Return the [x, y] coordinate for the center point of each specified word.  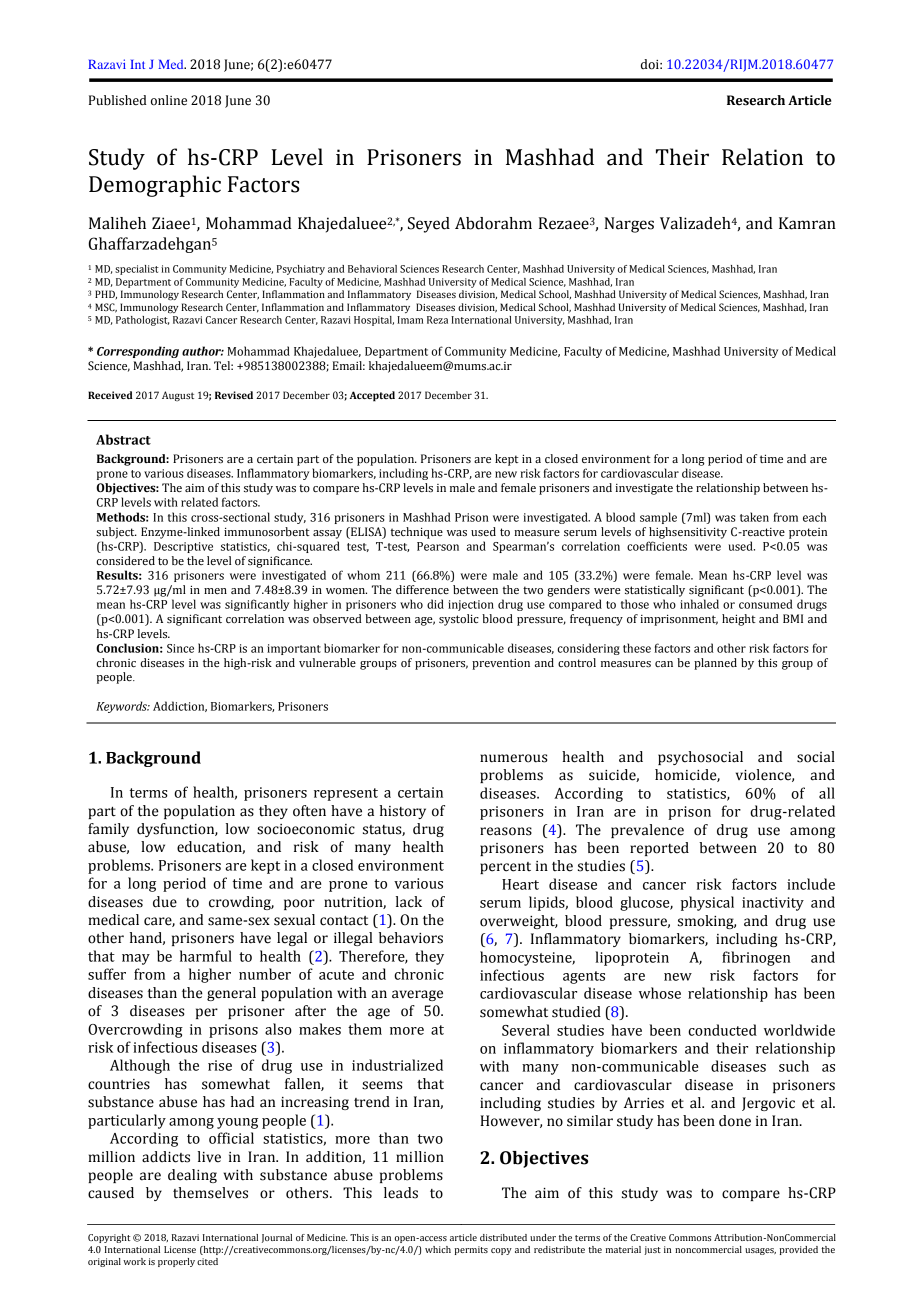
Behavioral [372, 269]
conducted [722, 1030]
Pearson [438, 546]
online [169, 100]
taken [754, 517]
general [231, 994]
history [403, 812]
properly [176, 1262]
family [108, 830]
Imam [410, 320]
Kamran [807, 223]
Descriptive [183, 547]
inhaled [699, 604]
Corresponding [138, 352]
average [417, 995]
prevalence [647, 831]
